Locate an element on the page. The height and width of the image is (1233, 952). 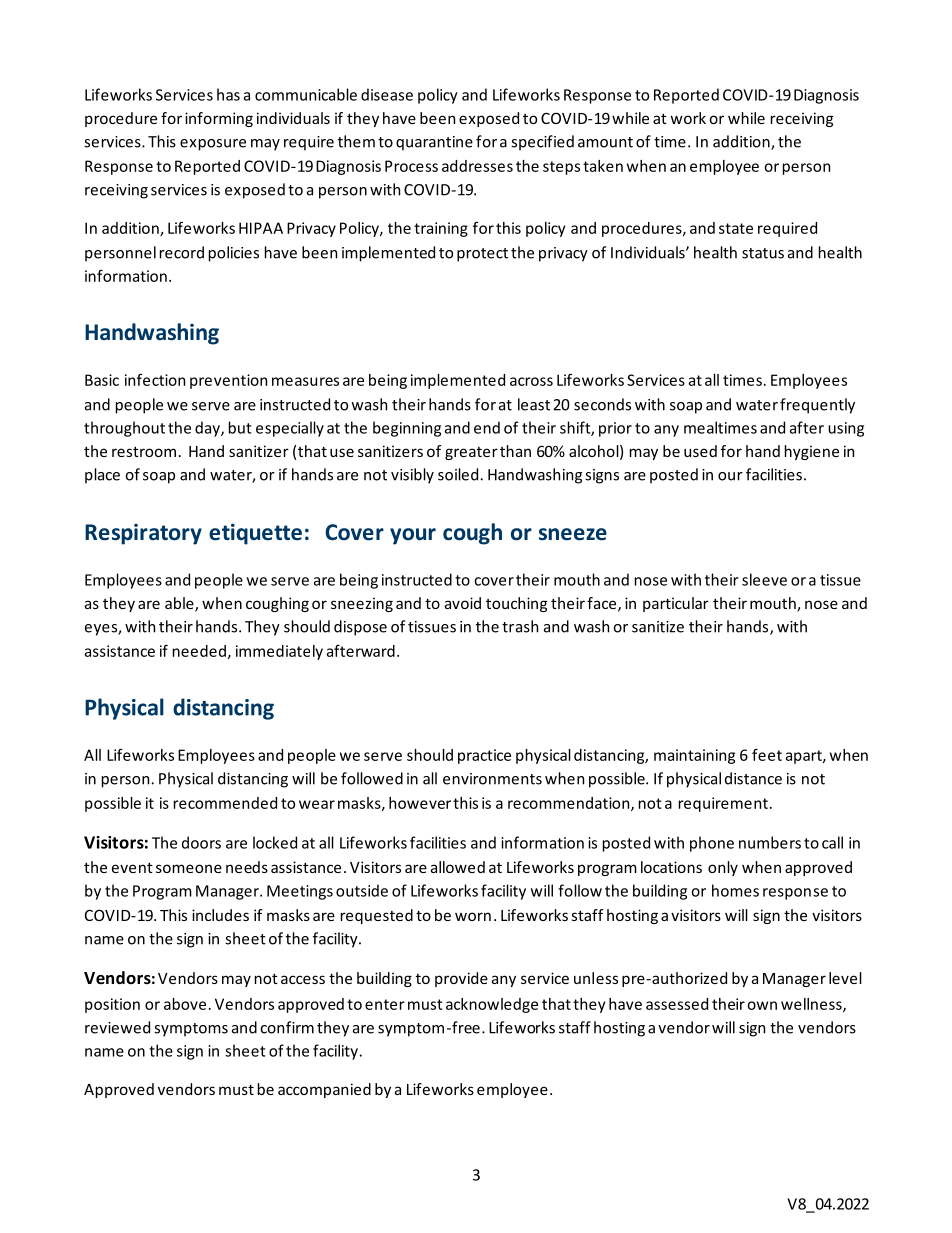
quarantine is located at coordinates (434, 143).
